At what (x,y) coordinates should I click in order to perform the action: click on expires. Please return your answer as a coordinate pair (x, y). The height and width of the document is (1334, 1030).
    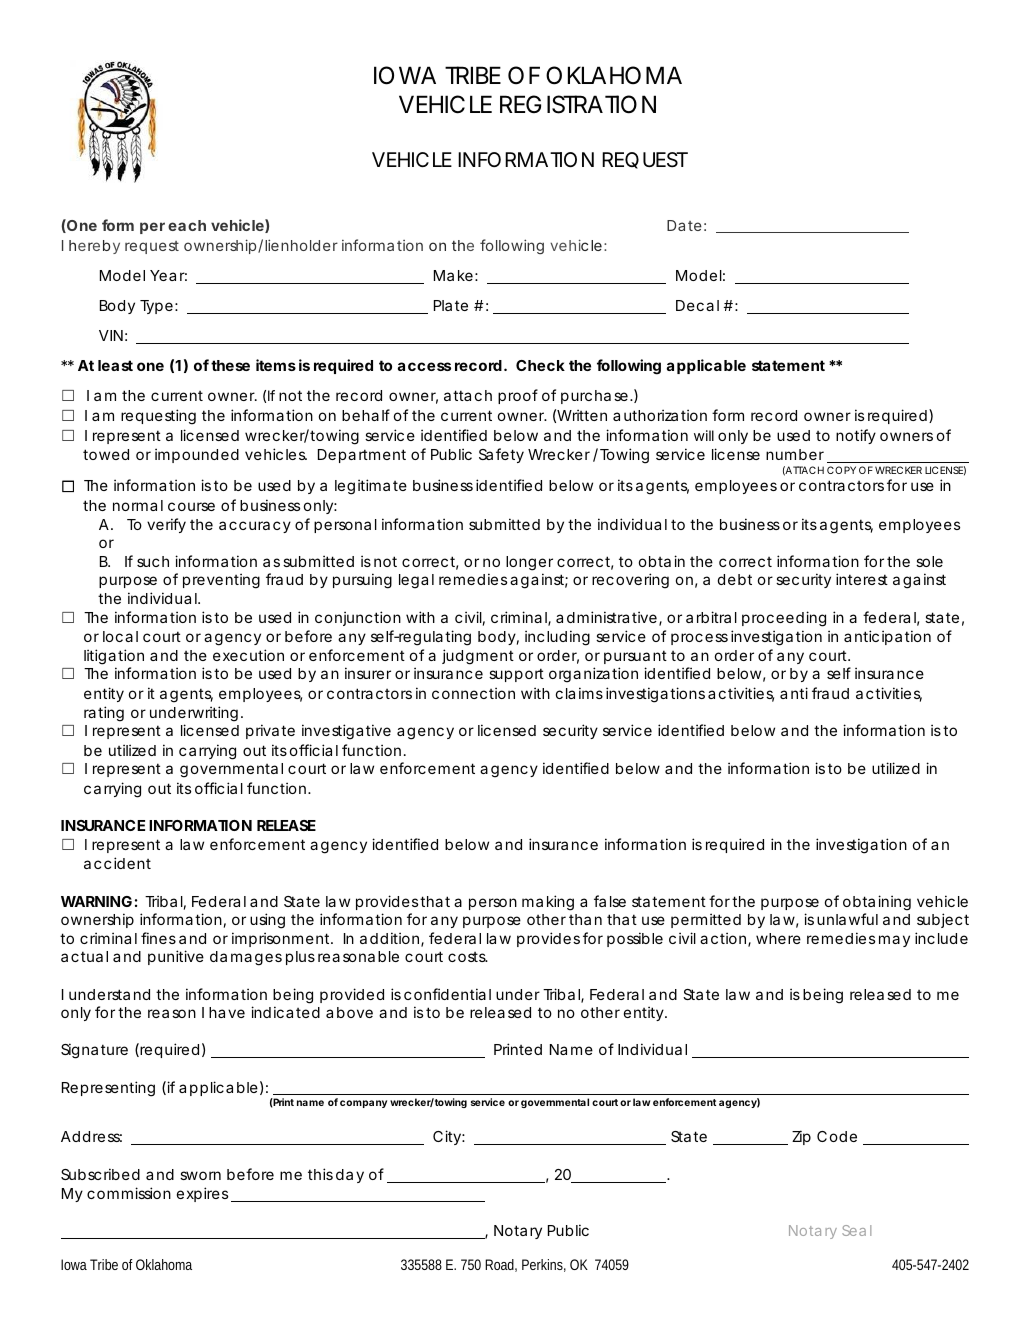
    Looking at the image, I should click on (204, 1194).
